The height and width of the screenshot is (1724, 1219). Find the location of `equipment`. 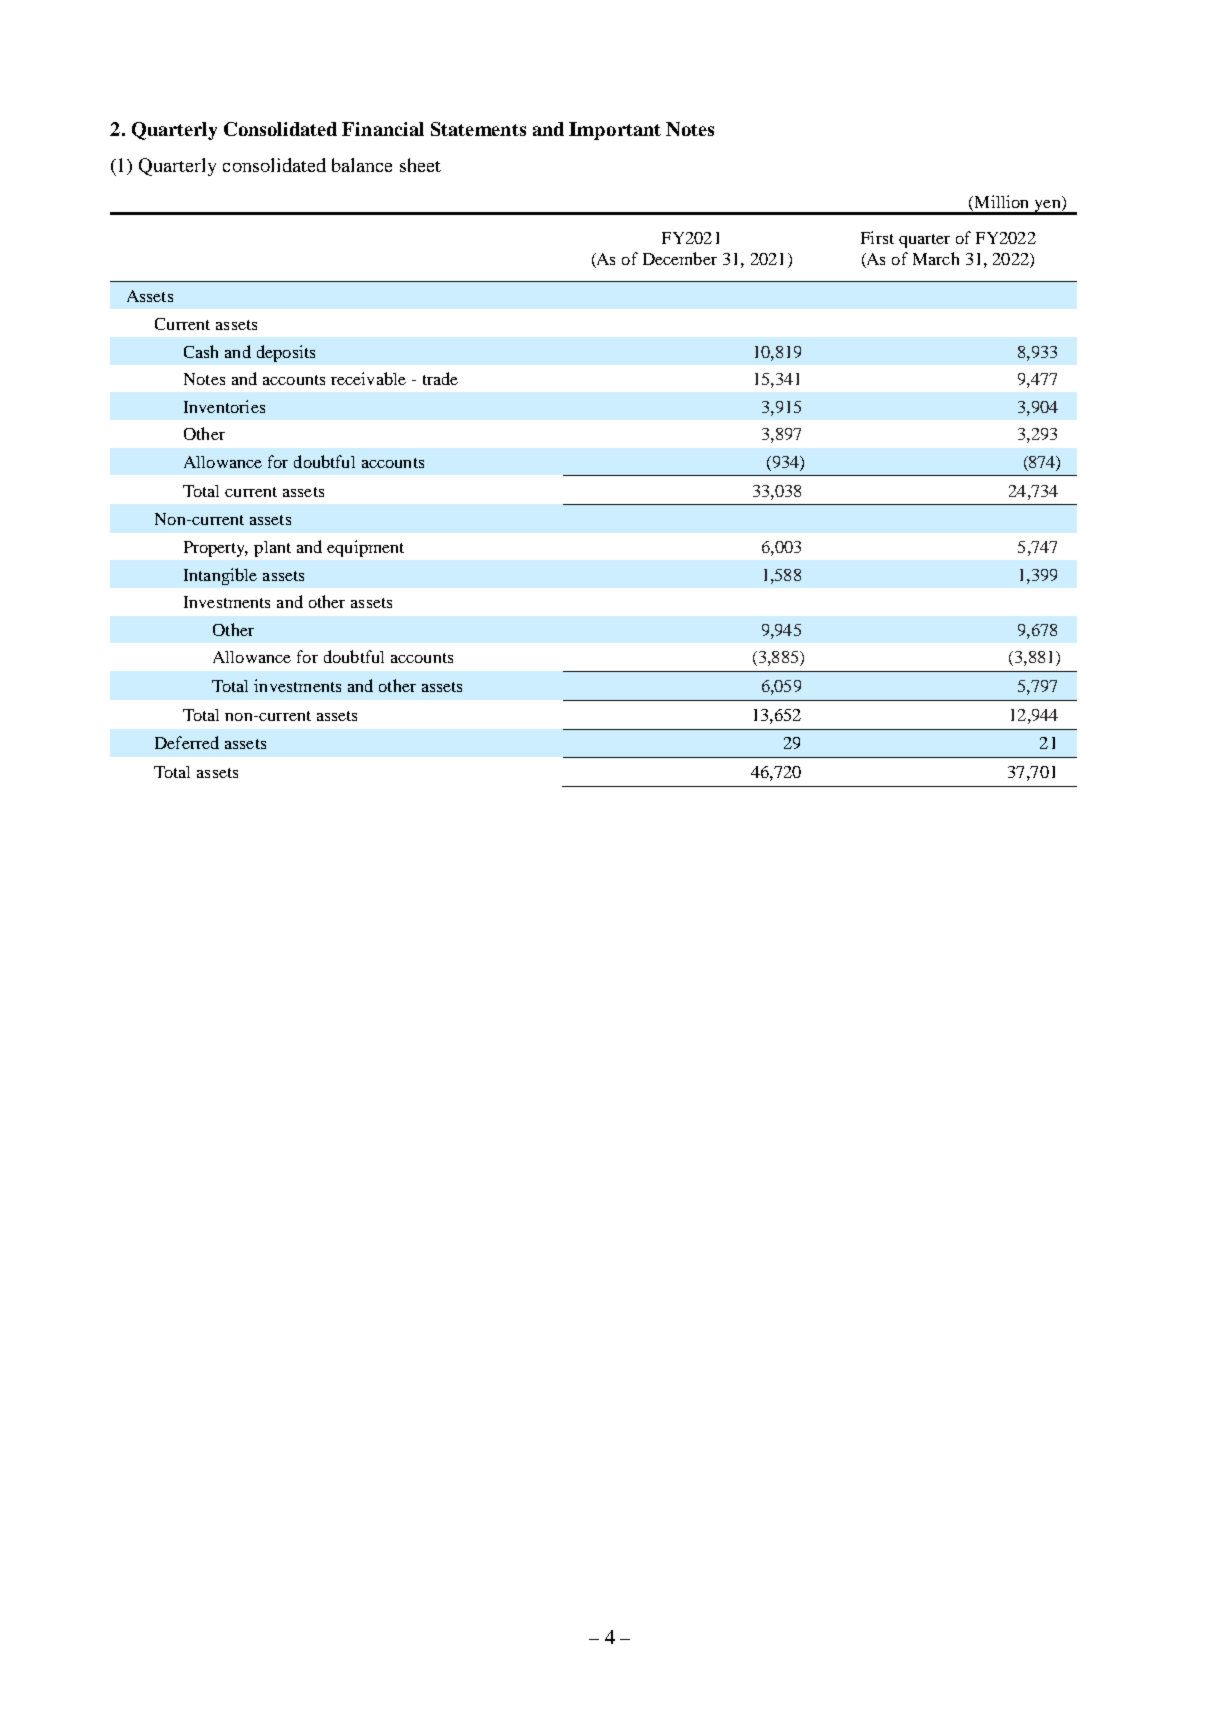

equipment is located at coordinates (365, 548).
